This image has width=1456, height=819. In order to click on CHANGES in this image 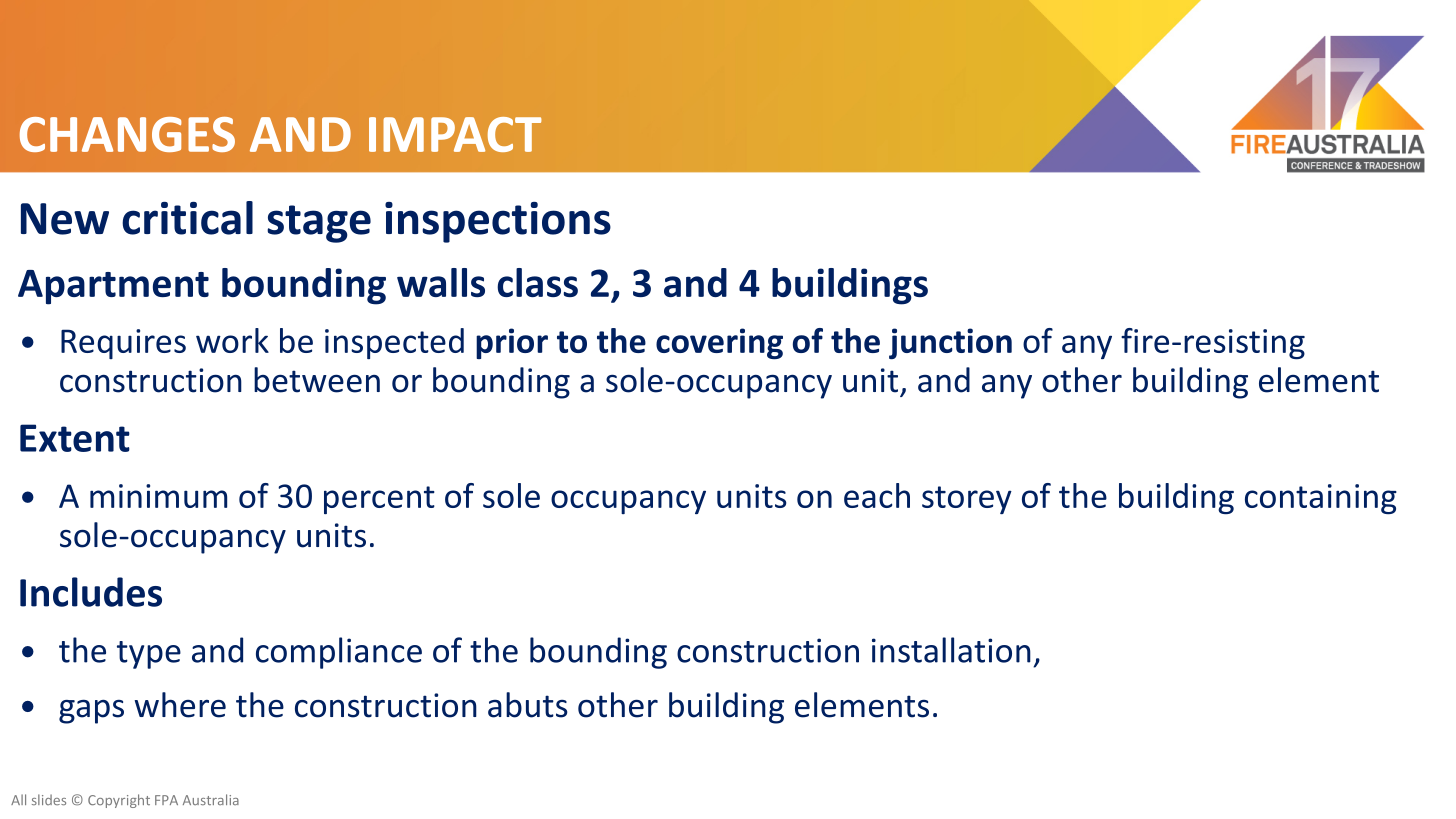, I will do `click(127, 134)`.
